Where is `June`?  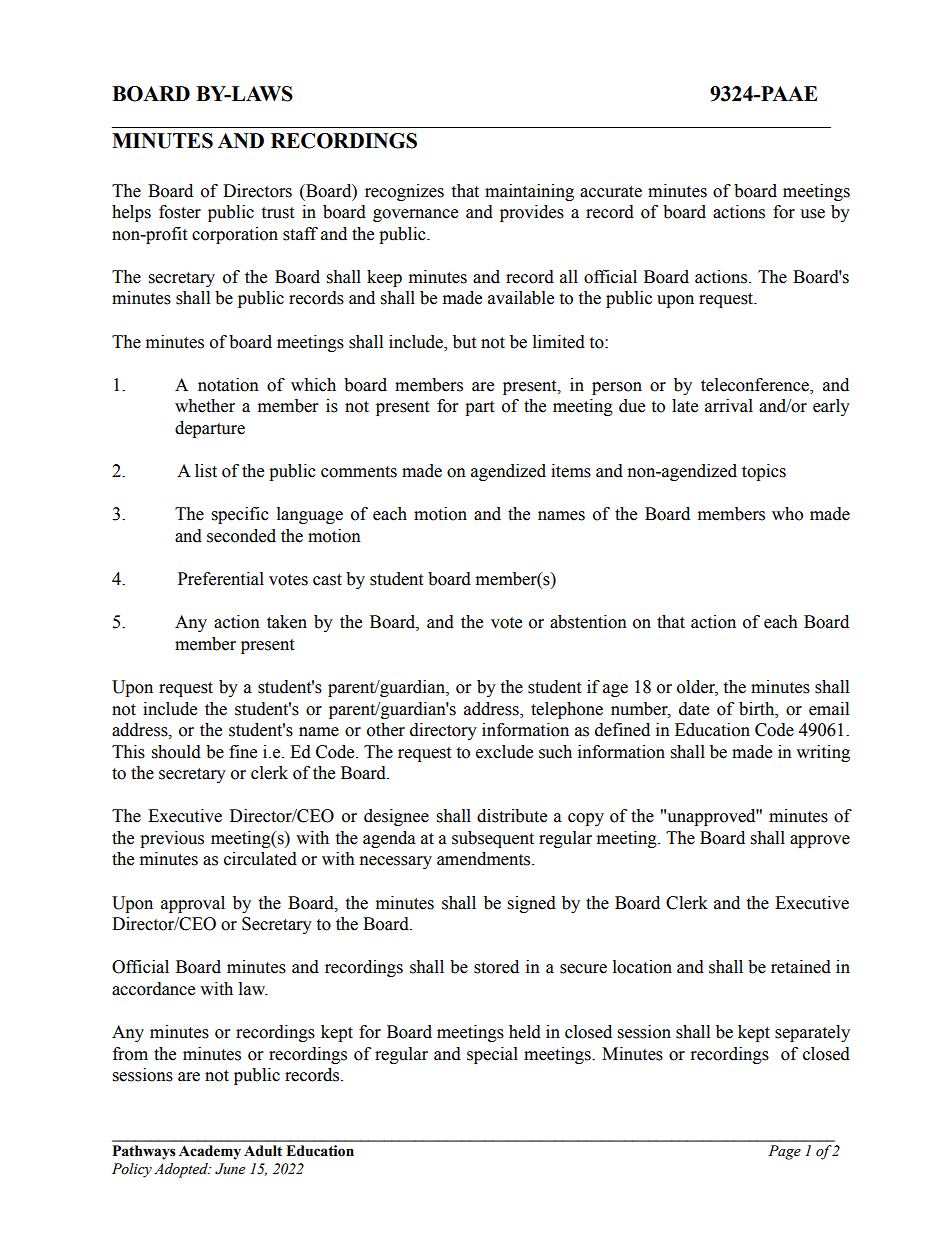 June is located at coordinates (230, 1169).
